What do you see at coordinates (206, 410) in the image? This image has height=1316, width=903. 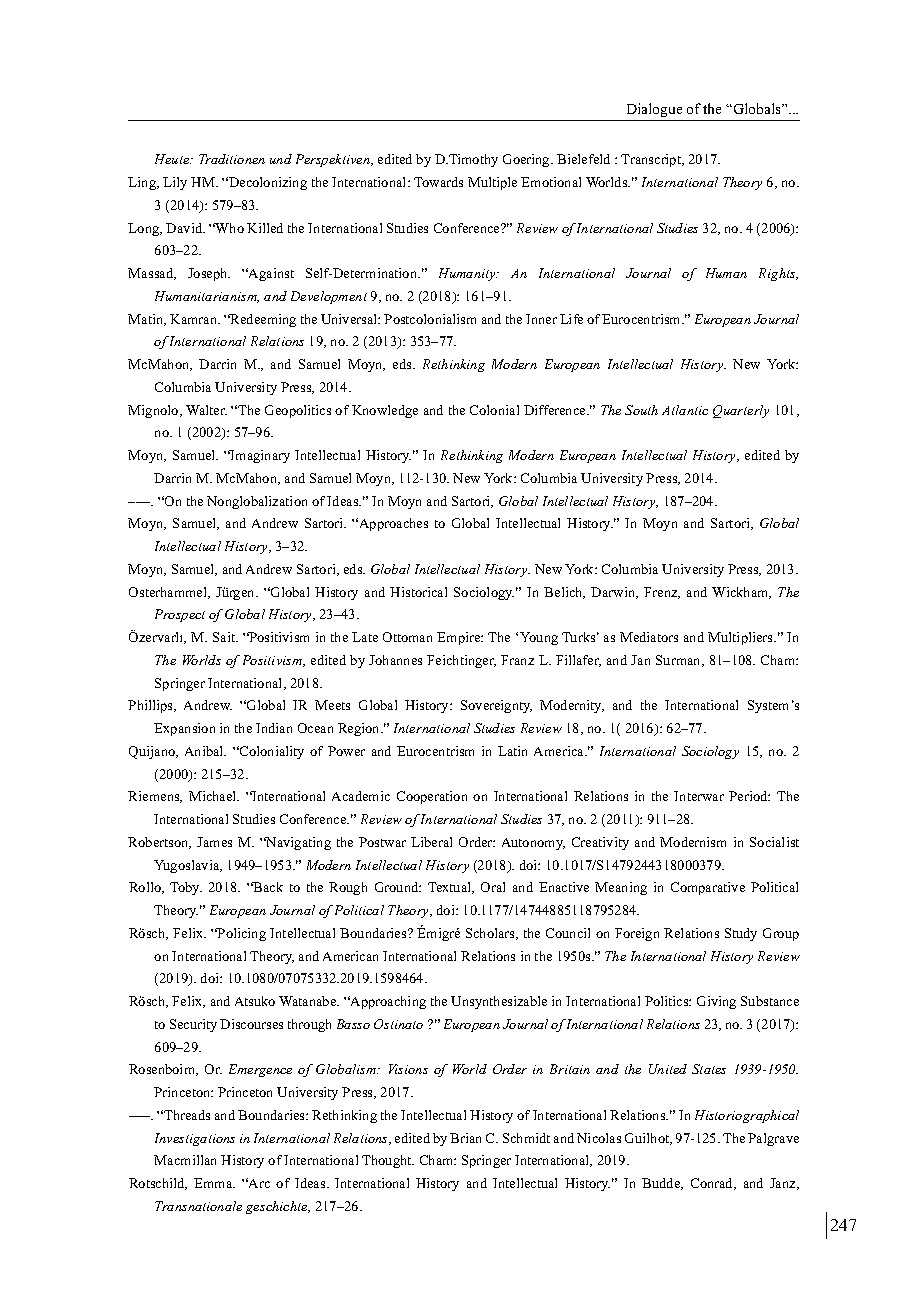 I see `Walter` at bounding box center [206, 410].
